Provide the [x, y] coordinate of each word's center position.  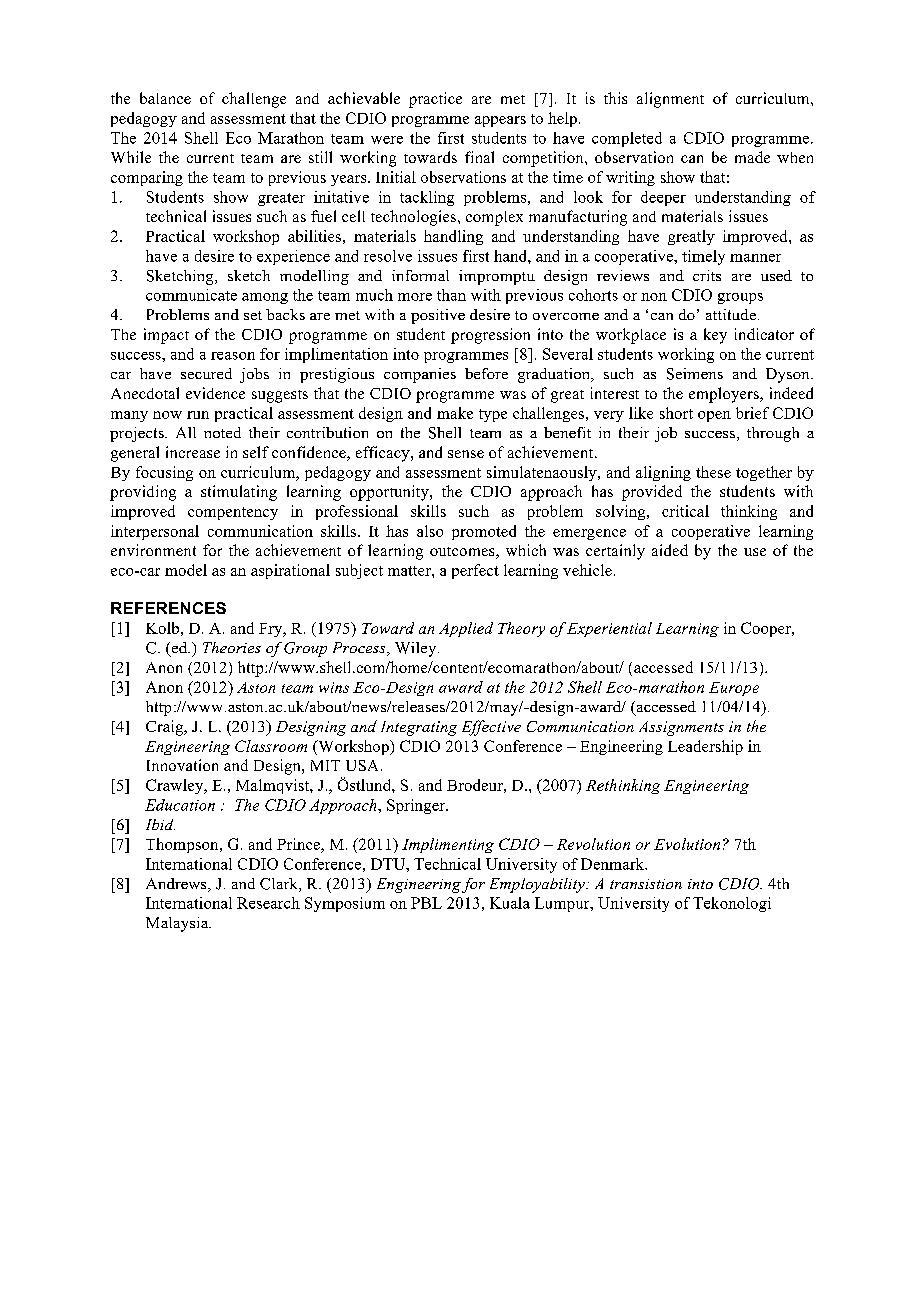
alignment [670, 100]
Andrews [177, 885]
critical [685, 511]
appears [500, 121]
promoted [484, 532]
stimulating [239, 493]
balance [165, 98]
